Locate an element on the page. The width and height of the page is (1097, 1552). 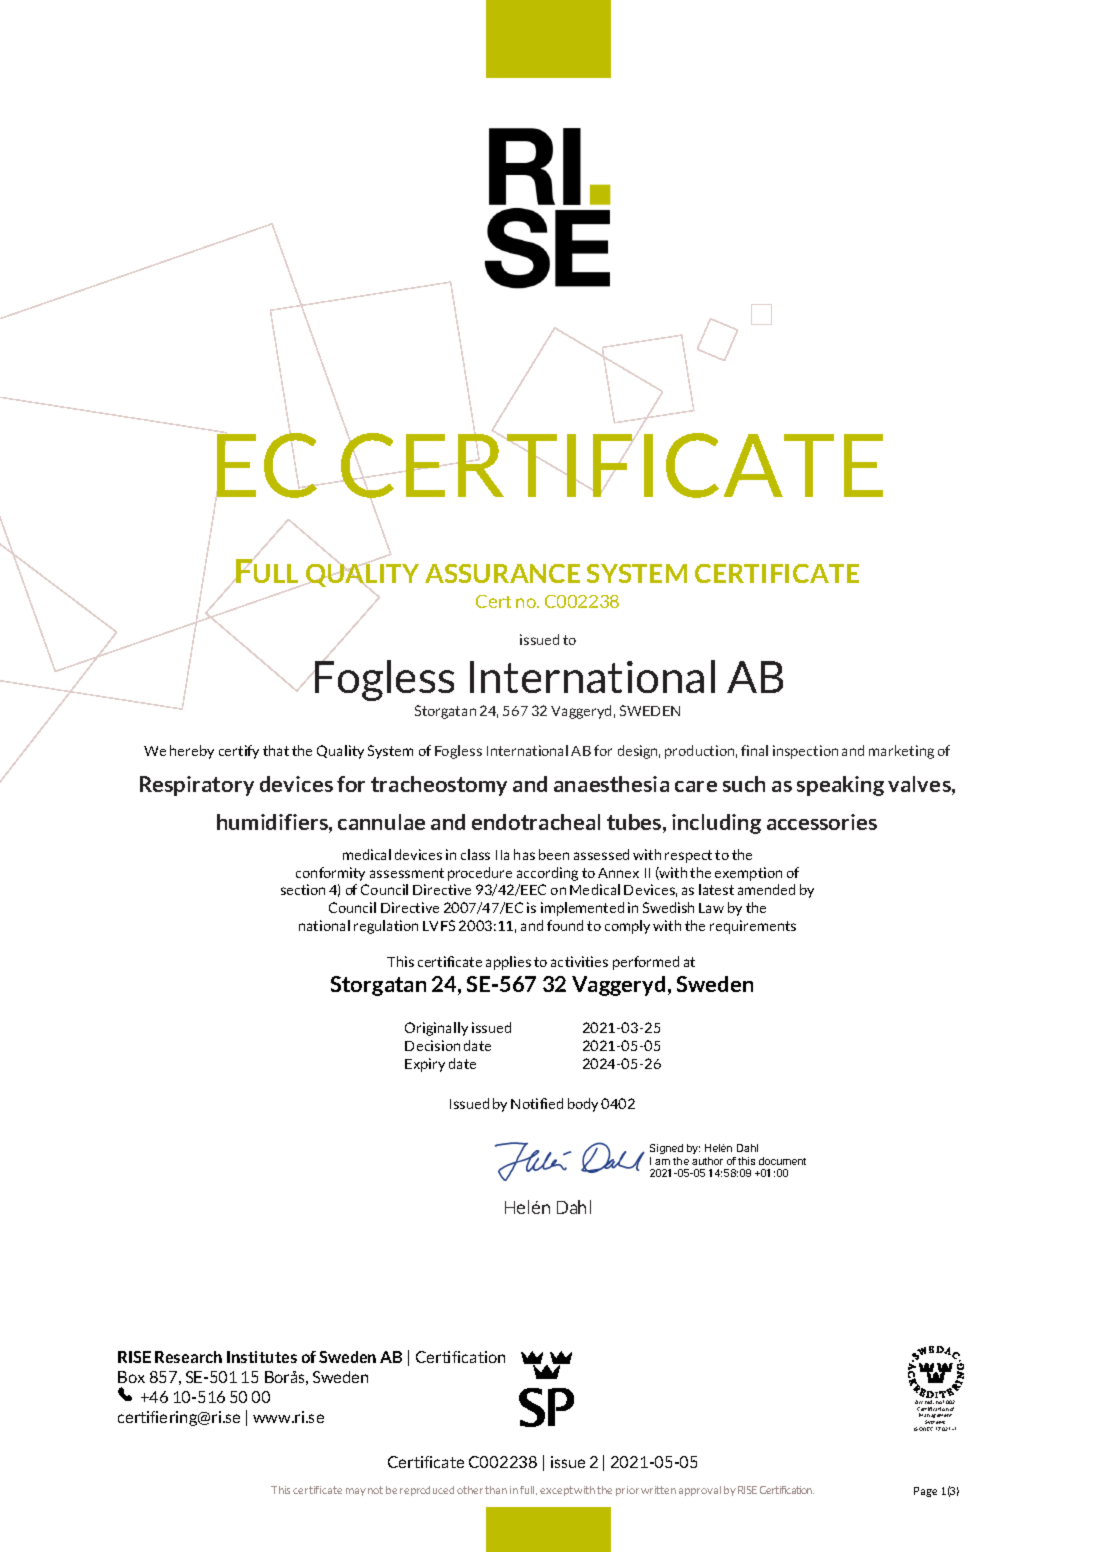
Box is located at coordinates (131, 1377).
